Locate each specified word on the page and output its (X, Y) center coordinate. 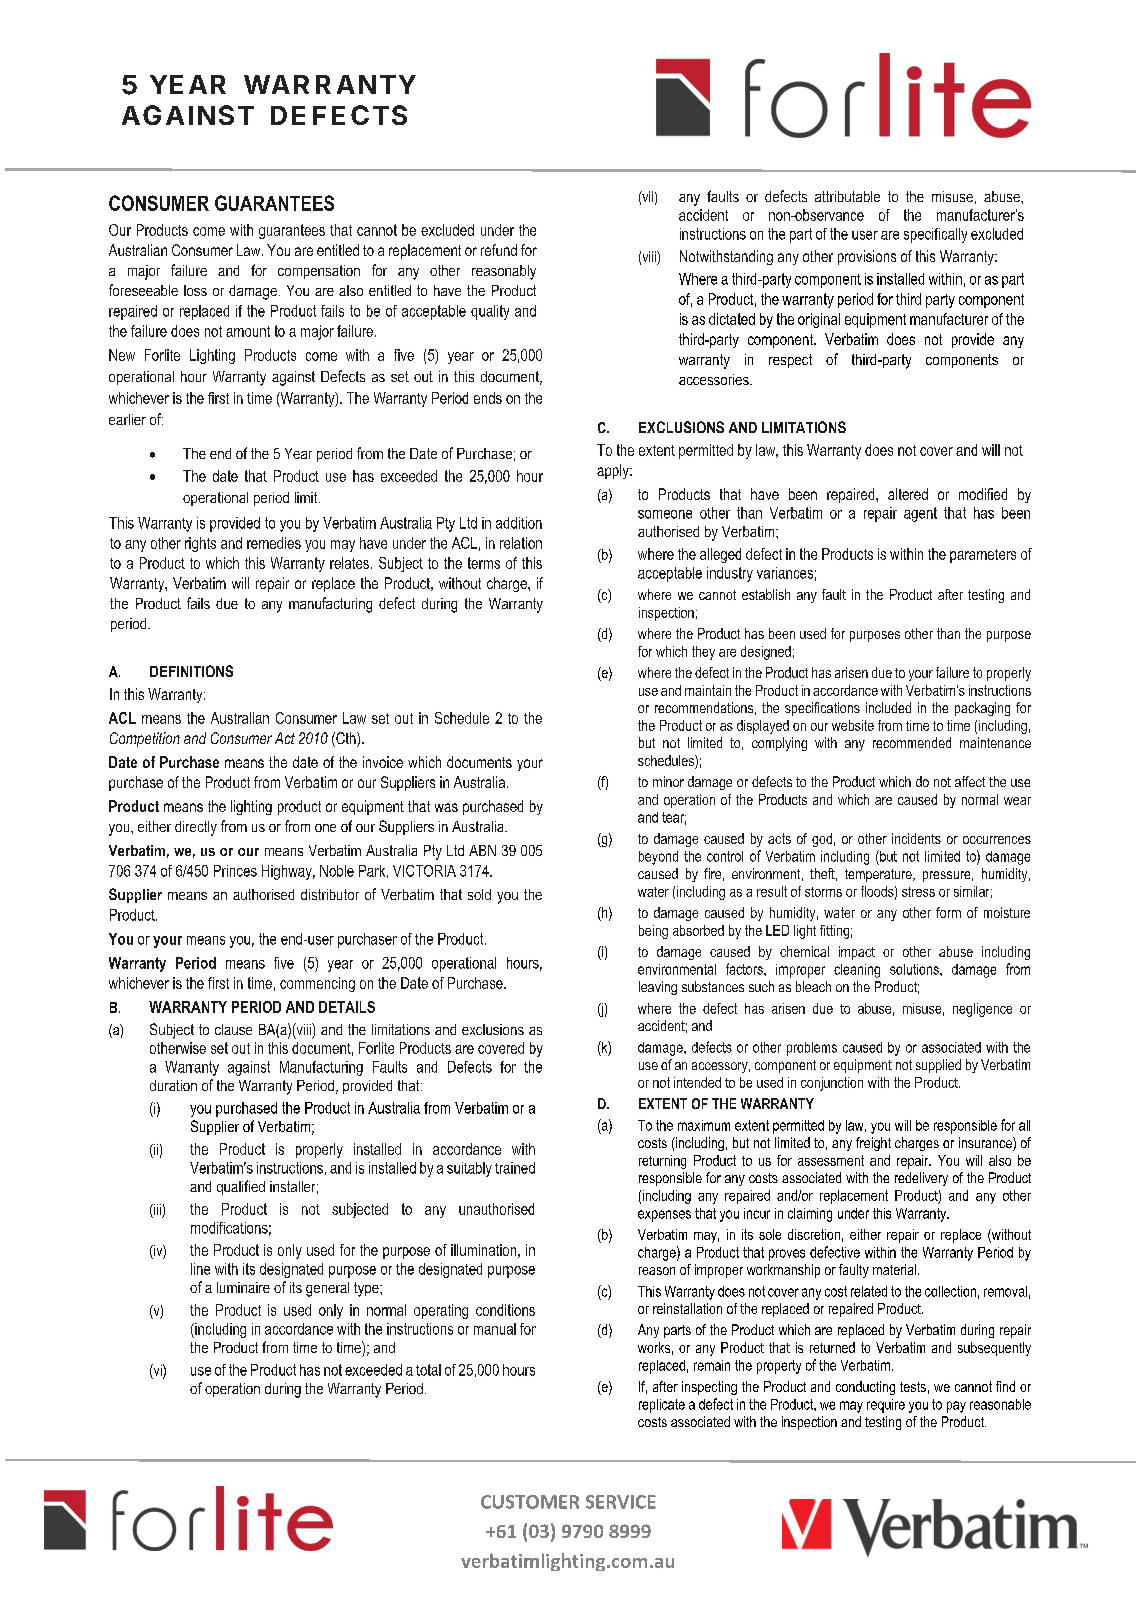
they (703, 653)
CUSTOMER (530, 1502)
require (886, 1406)
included (888, 707)
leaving (658, 988)
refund (499, 250)
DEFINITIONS (191, 671)
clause (233, 1029)
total (428, 1370)
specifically (935, 235)
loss (195, 290)
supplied (938, 1066)
